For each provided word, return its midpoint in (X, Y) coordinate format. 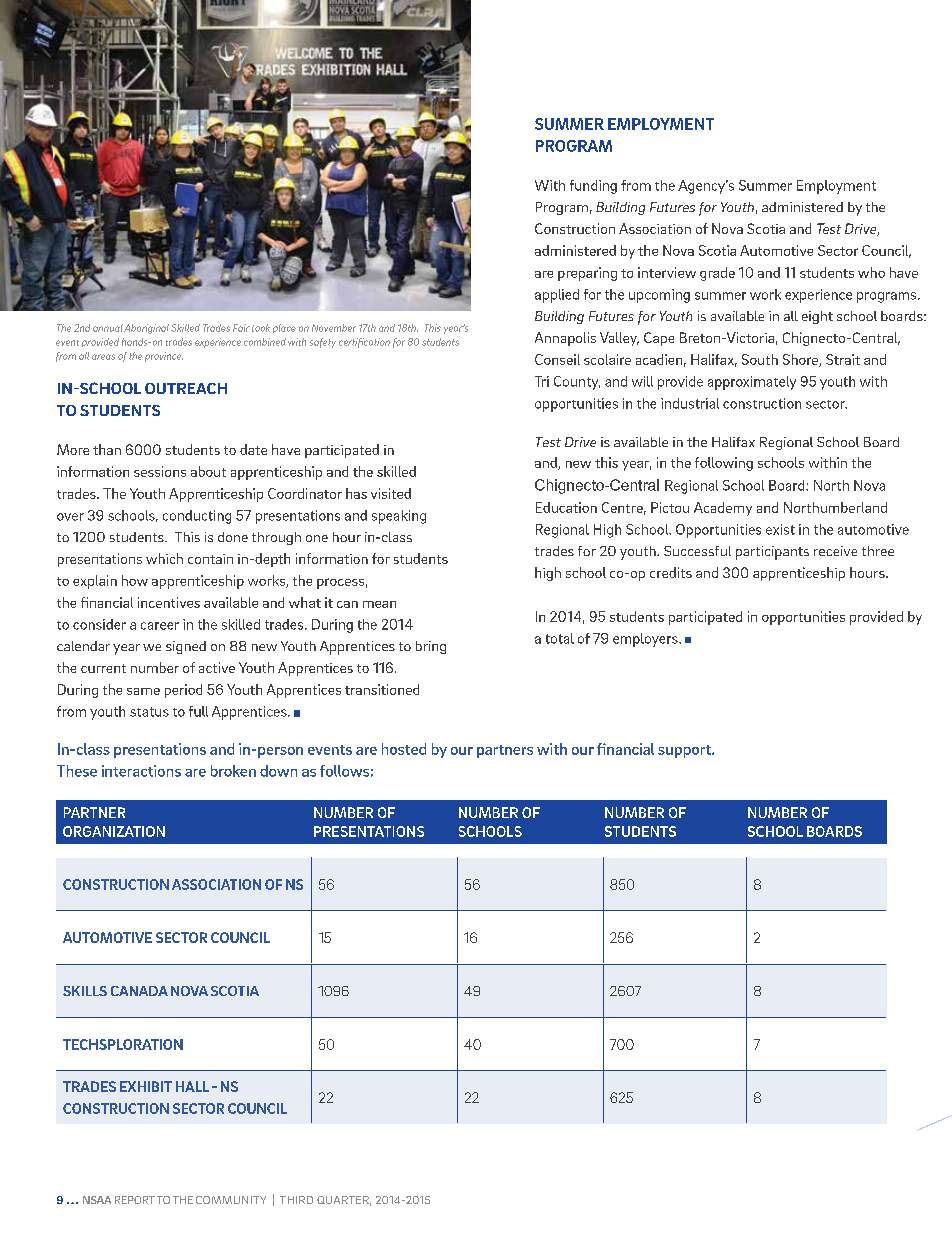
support (685, 751)
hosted (404, 749)
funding (593, 187)
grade (717, 274)
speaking (399, 517)
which (164, 558)
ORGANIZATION (114, 831)
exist (780, 529)
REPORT (135, 1200)
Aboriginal (146, 329)
